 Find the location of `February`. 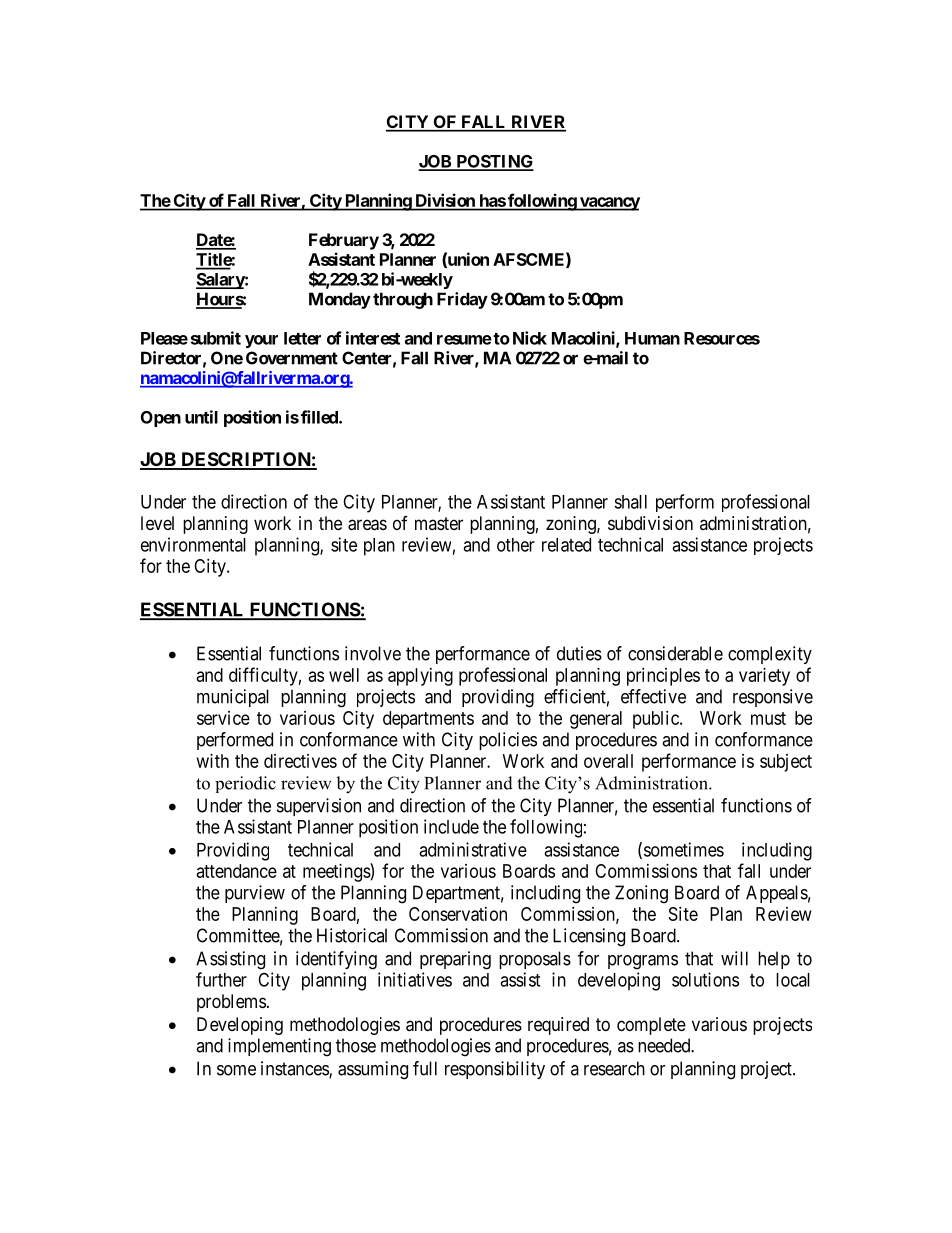

February is located at coordinates (344, 241).
